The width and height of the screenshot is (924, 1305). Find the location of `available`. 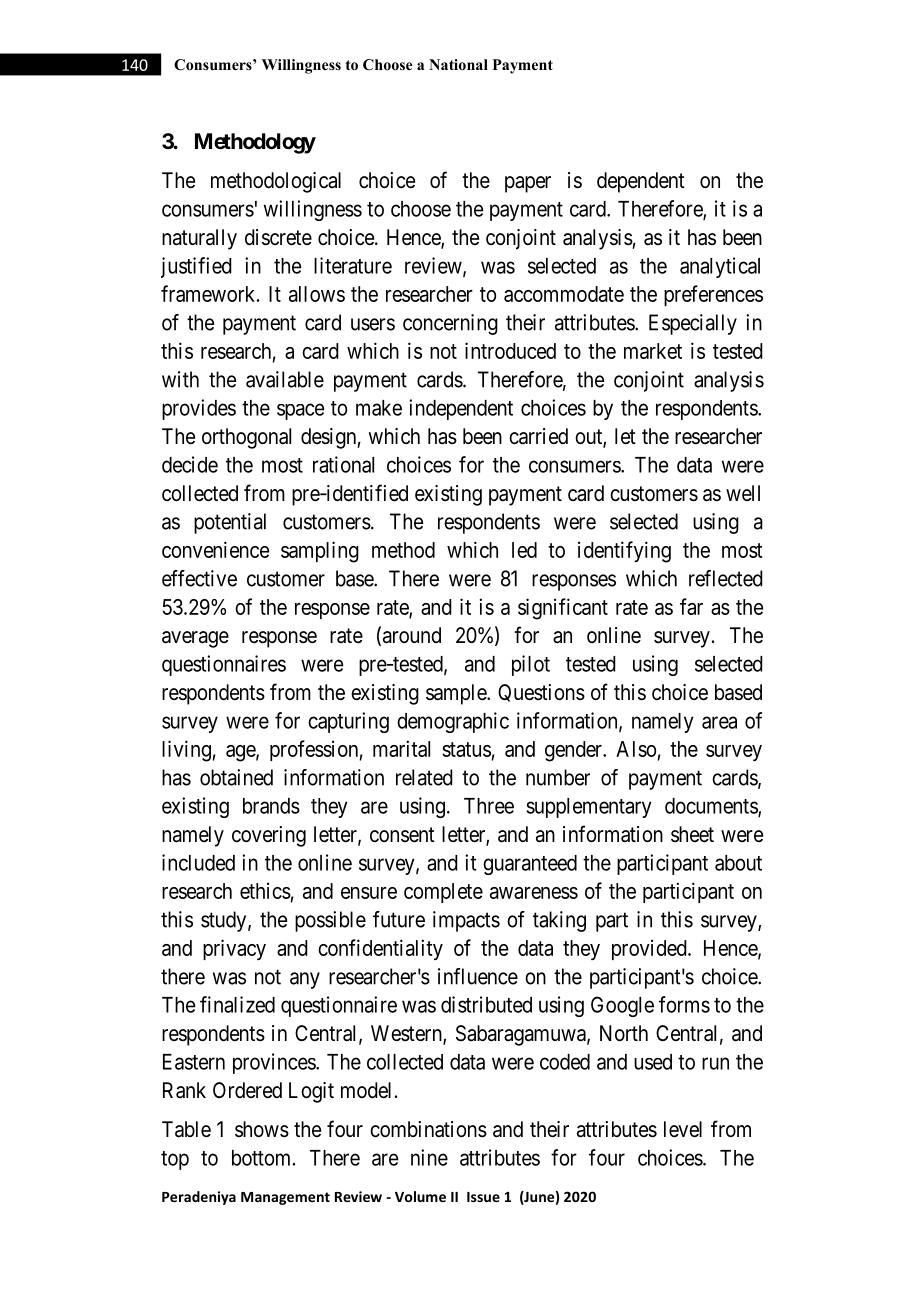

available is located at coordinates (285, 379).
